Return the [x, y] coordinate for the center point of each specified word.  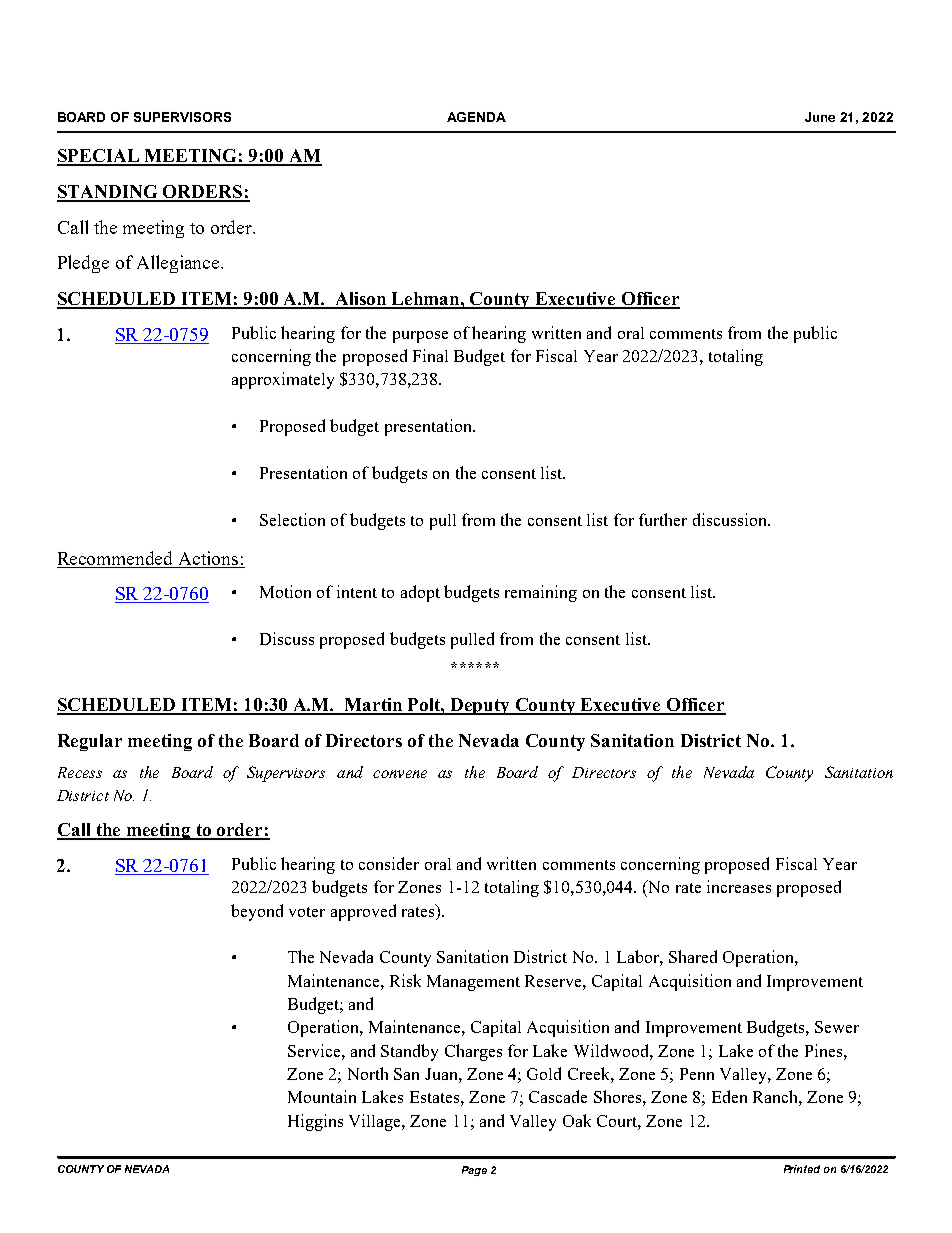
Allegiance [179, 264]
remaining [541, 593]
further [663, 519]
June [820, 117]
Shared [693, 956]
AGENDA [476, 117]
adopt [420, 593]
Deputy [481, 706]
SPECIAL [99, 157]
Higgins [315, 1122]
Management [473, 983]
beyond [257, 912]
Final [430, 355]
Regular [90, 742]
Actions [208, 559]
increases [739, 886]
